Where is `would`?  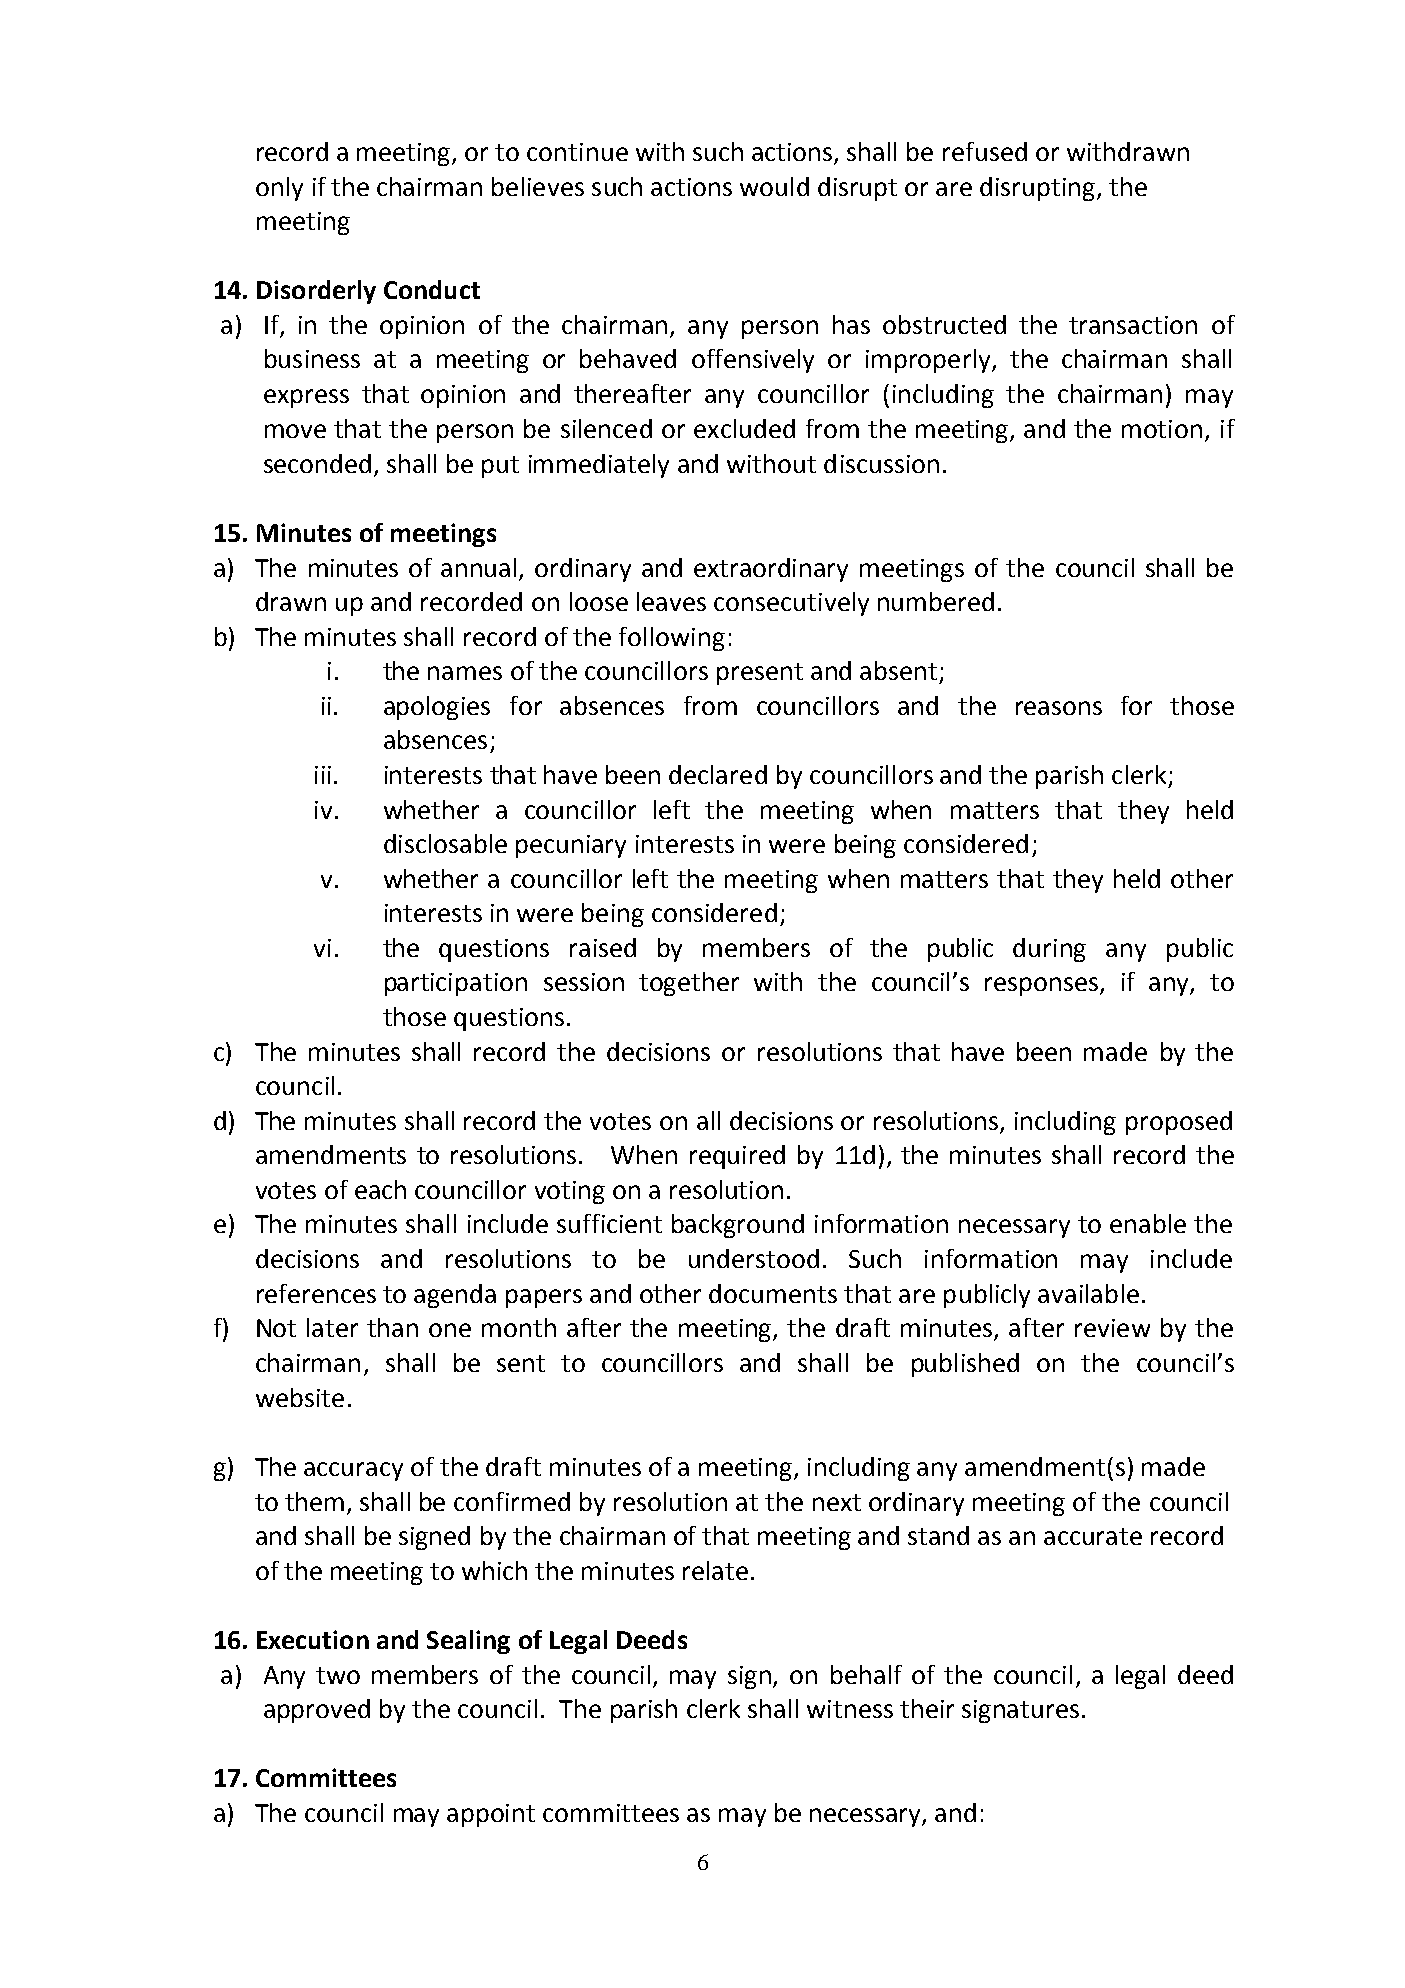 would is located at coordinates (774, 186).
